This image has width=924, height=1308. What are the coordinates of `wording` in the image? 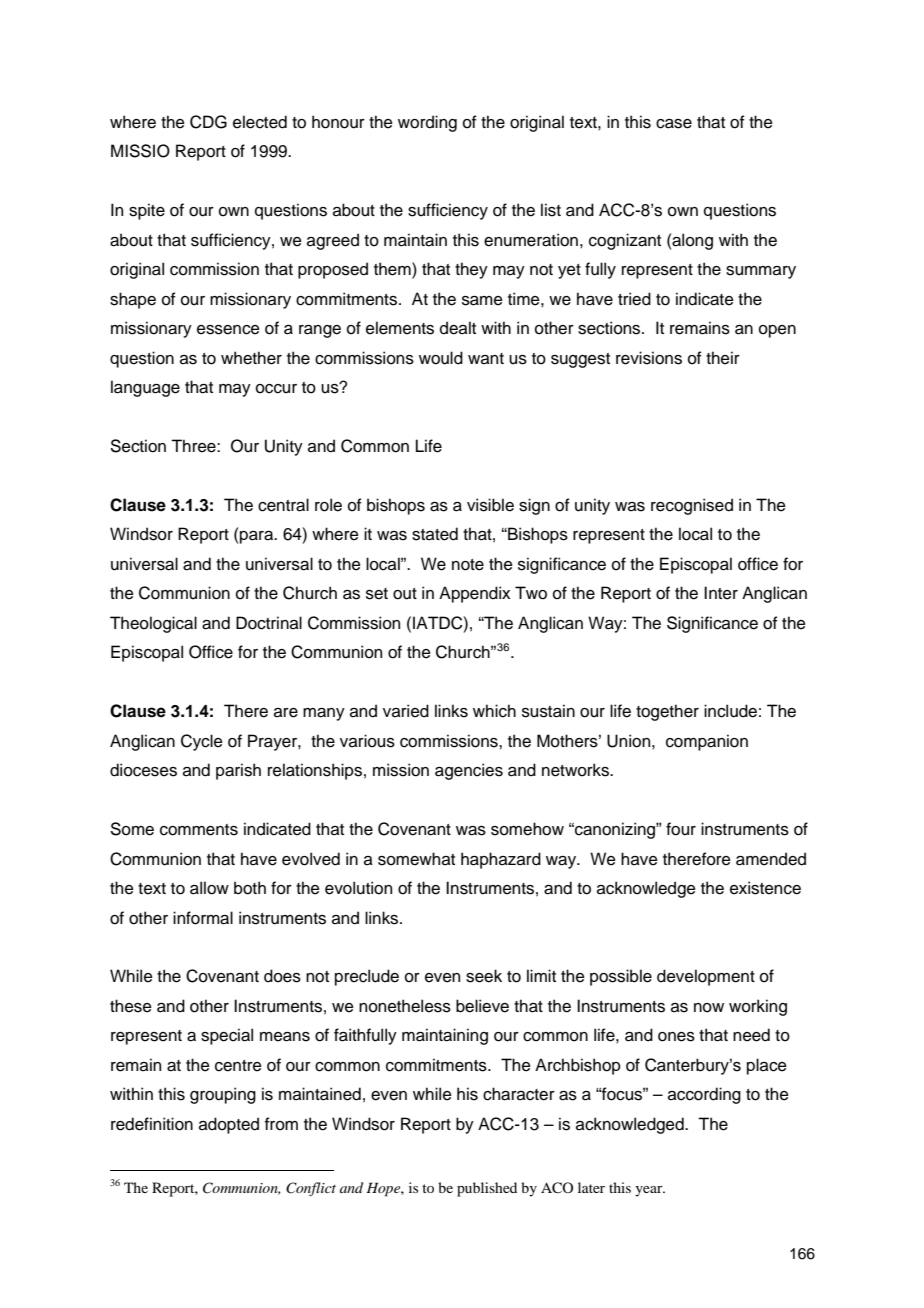 It's located at (427, 123).
